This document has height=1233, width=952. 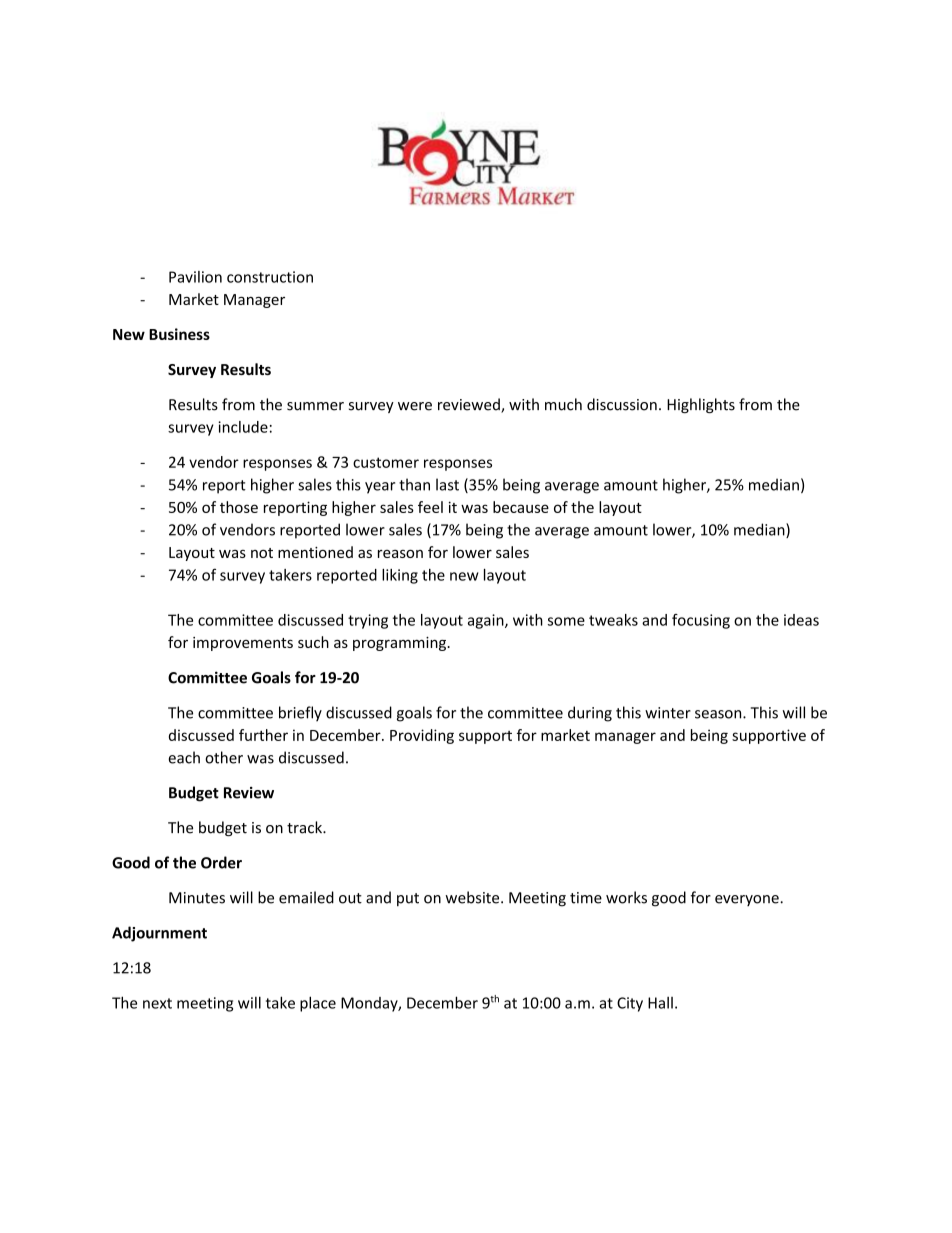 I want to click on construction, so click(x=270, y=277).
